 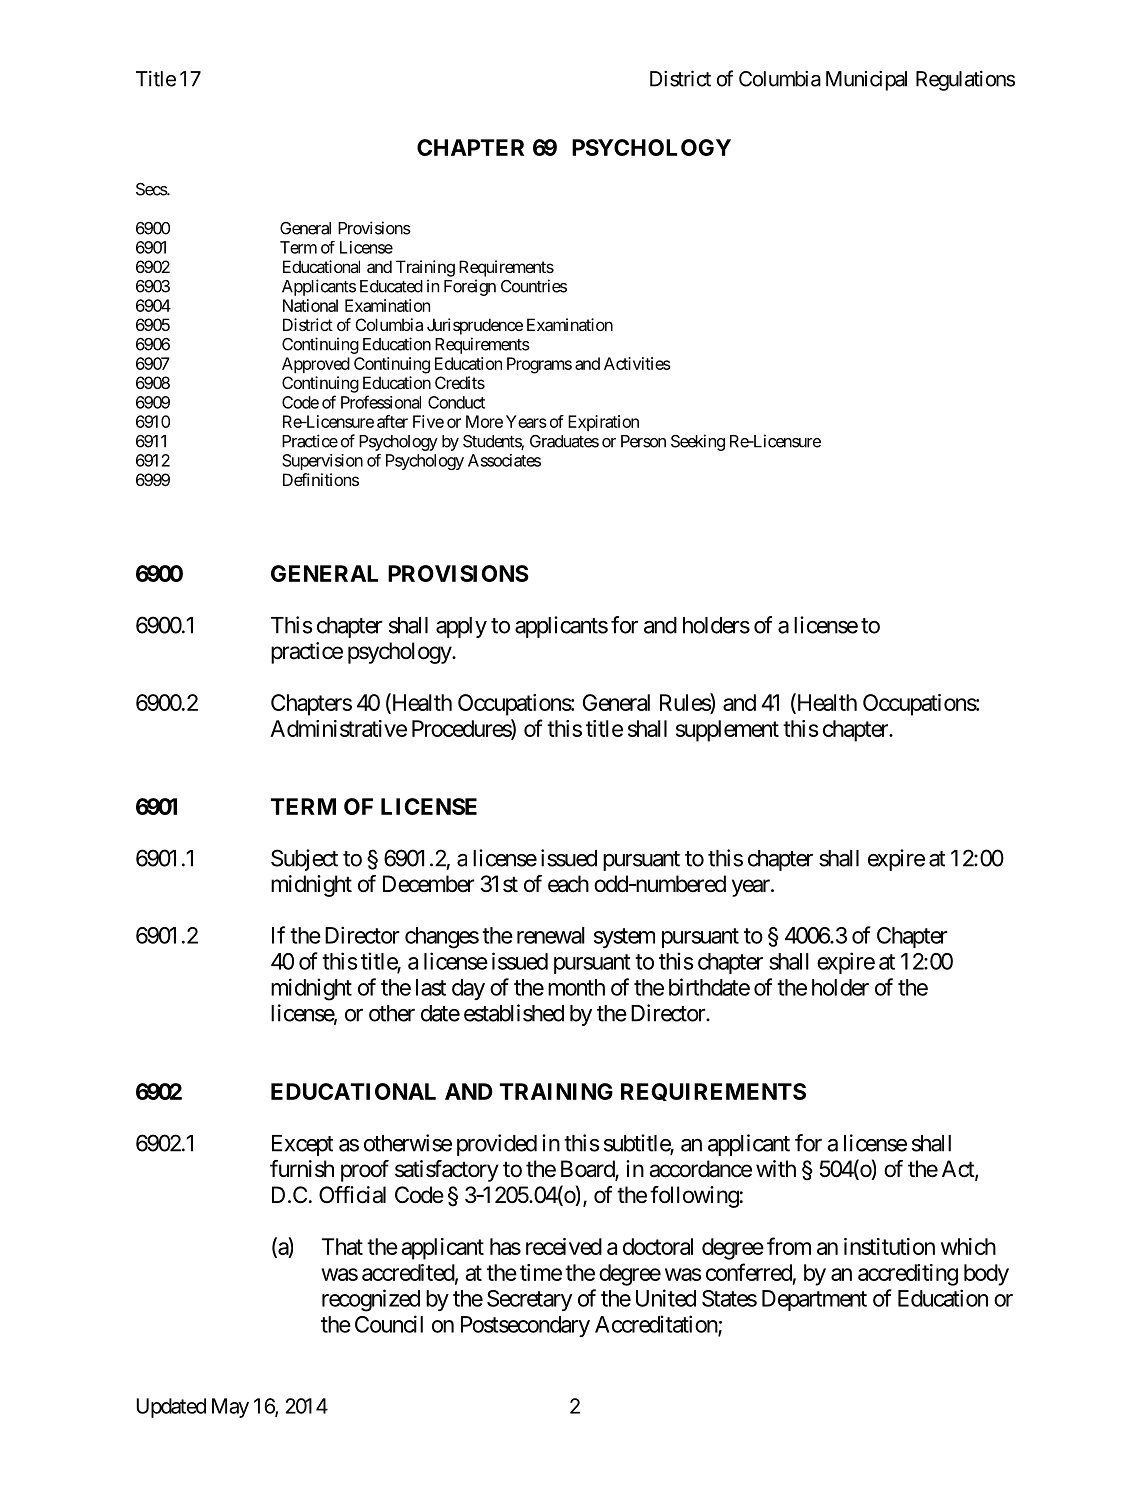 What do you see at coordinates (814, 1300) in the image?
I see `Department` at bounding box center [814, 1300].
